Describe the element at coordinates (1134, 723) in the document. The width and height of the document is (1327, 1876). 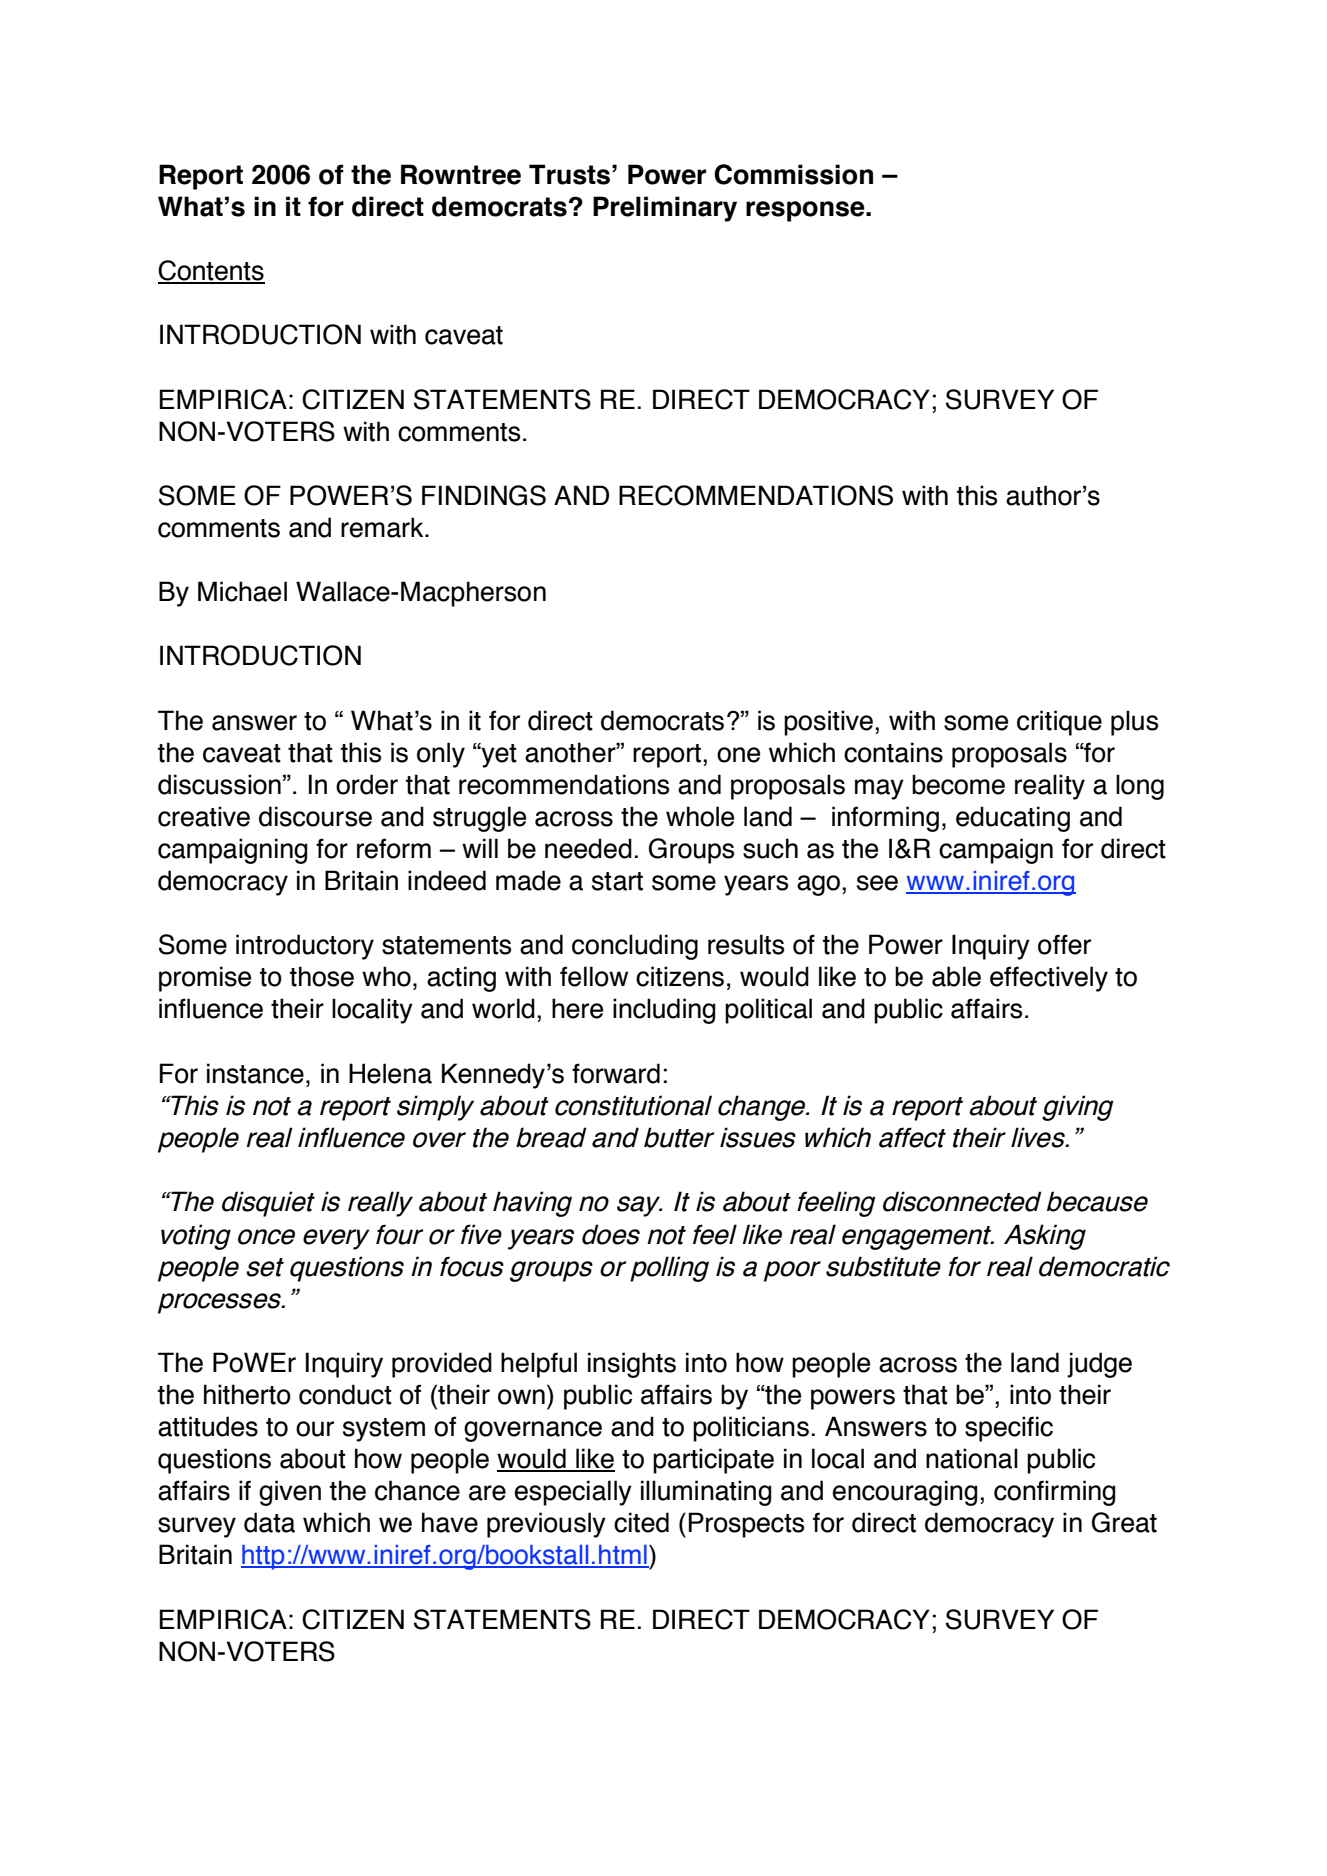
I see `plus` at that location.
